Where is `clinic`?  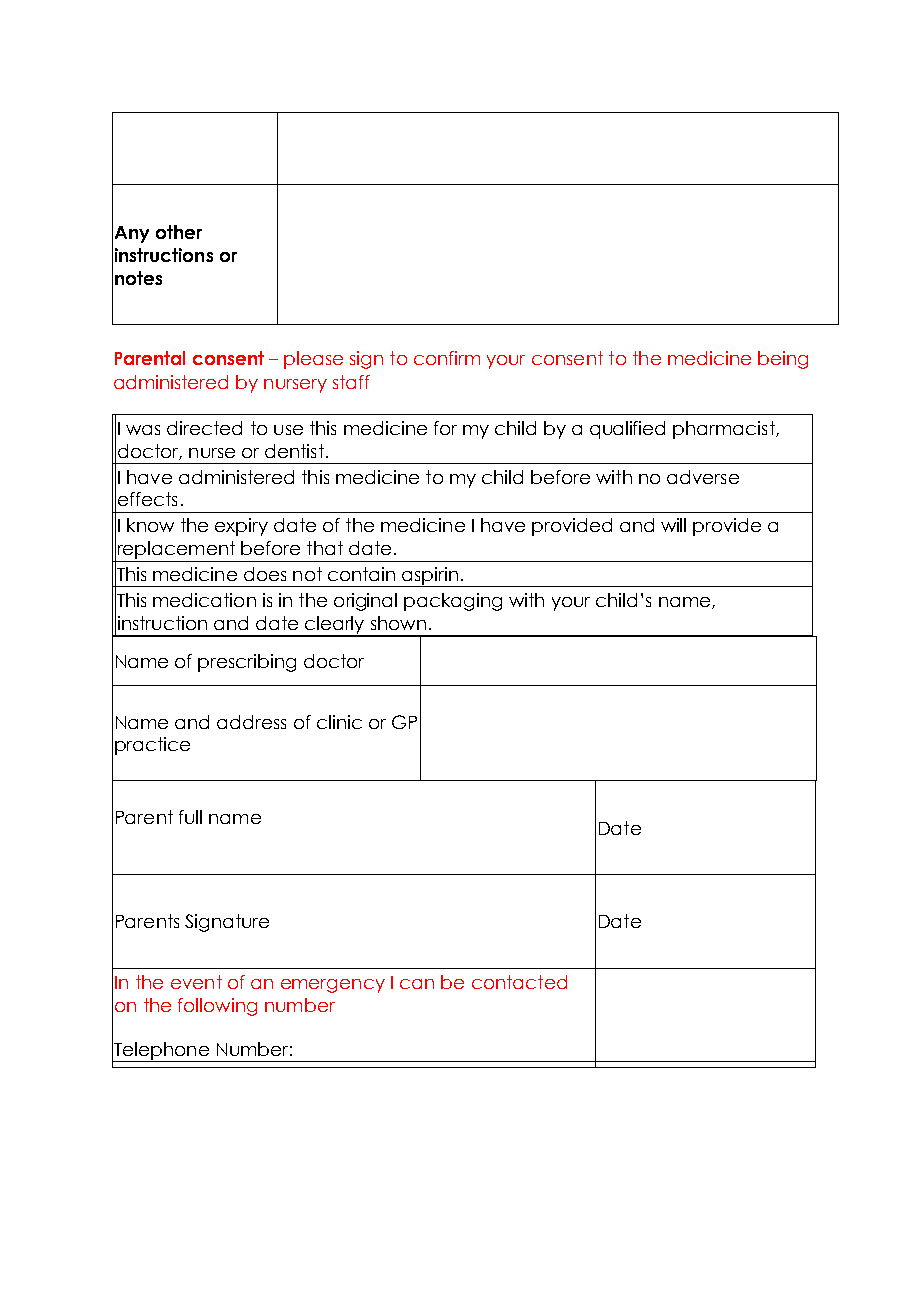 clinic is located at coordinates (339, 722).
